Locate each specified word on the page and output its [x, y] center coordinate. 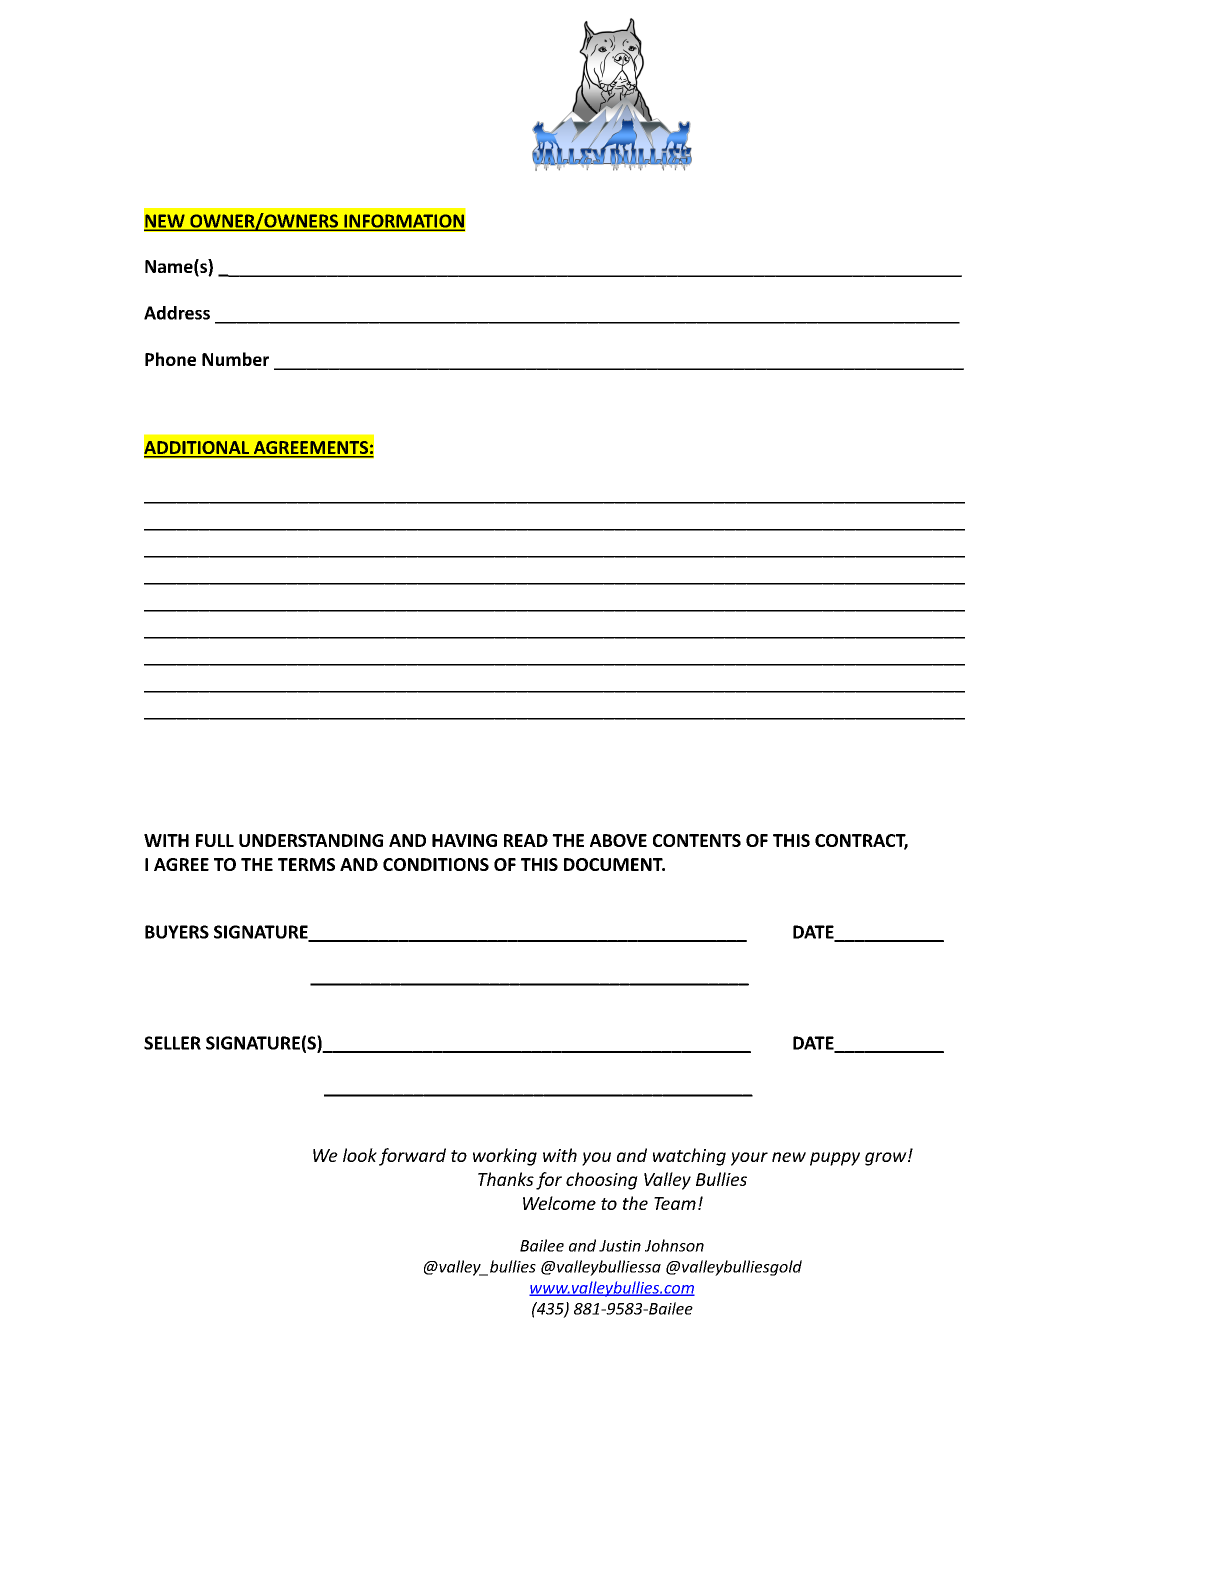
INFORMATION [403, 222]
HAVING [464, 840]
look [360, 1155]
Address [177, 313]
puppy [835, 1159]
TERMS [306, 864]
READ [526, 840]
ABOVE [618, 840]
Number [235, 359]
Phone [170, 359]
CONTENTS [697, 840]
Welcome [559, 1203]
